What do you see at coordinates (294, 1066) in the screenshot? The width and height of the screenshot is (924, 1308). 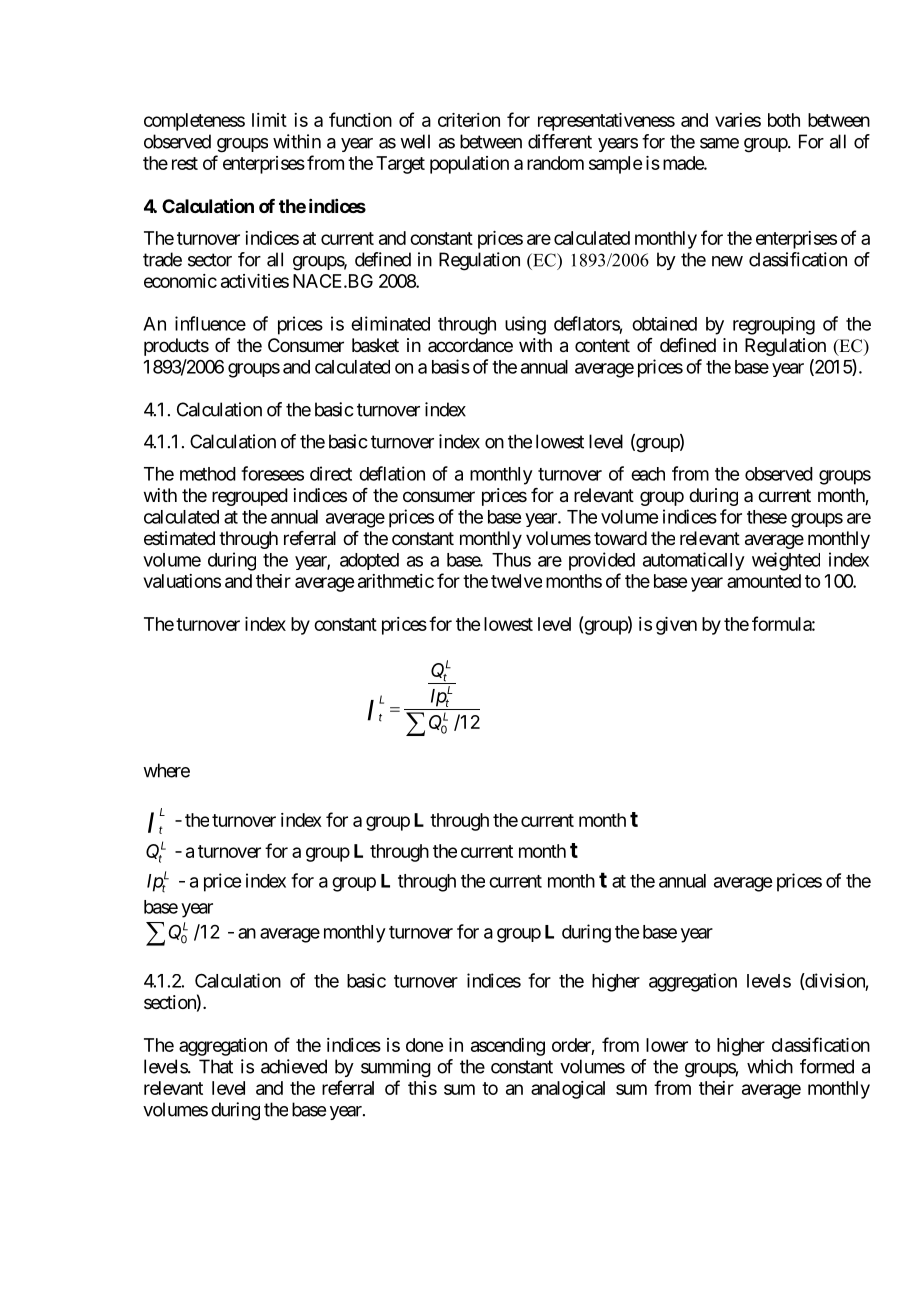 I see `achieved` at bounding box center [294, 1066].
